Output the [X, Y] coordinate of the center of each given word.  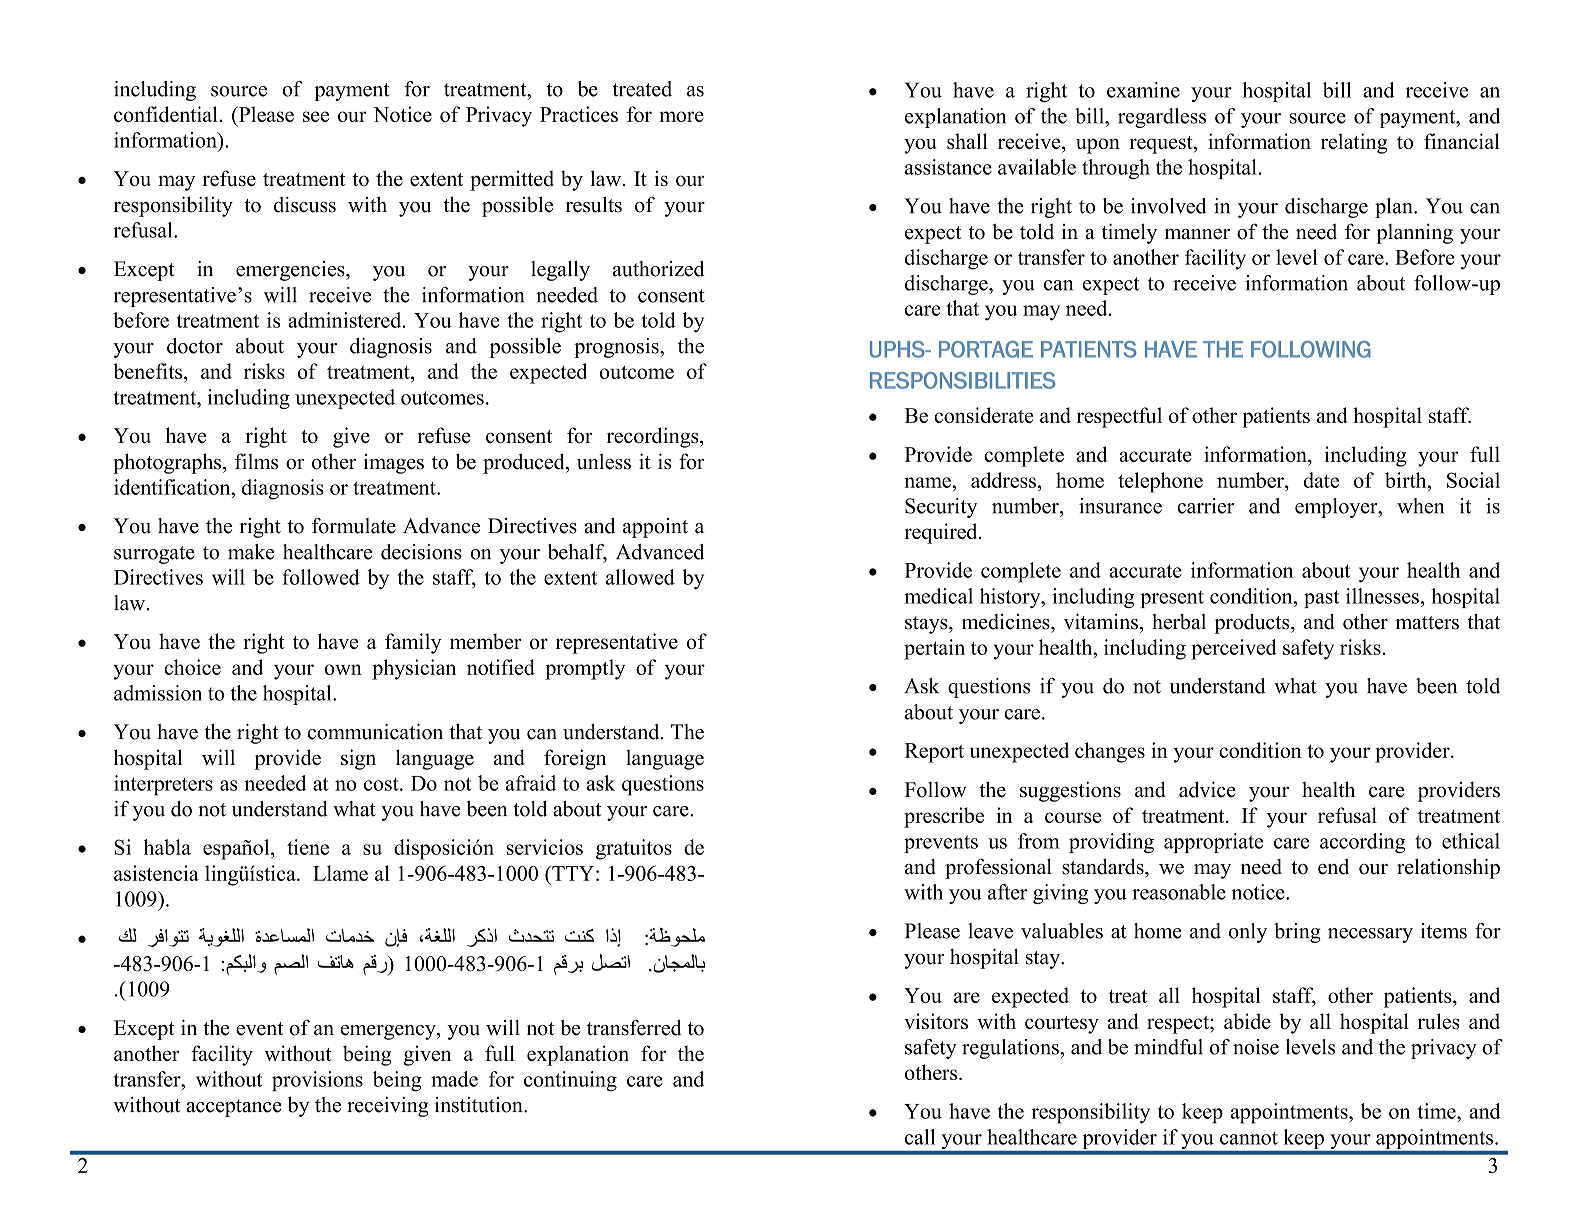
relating [1354, 143]
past [1321, 599]
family [413, 643]
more [681, 116]
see [316, 116]
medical [938, 596]
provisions [317, 1081]
